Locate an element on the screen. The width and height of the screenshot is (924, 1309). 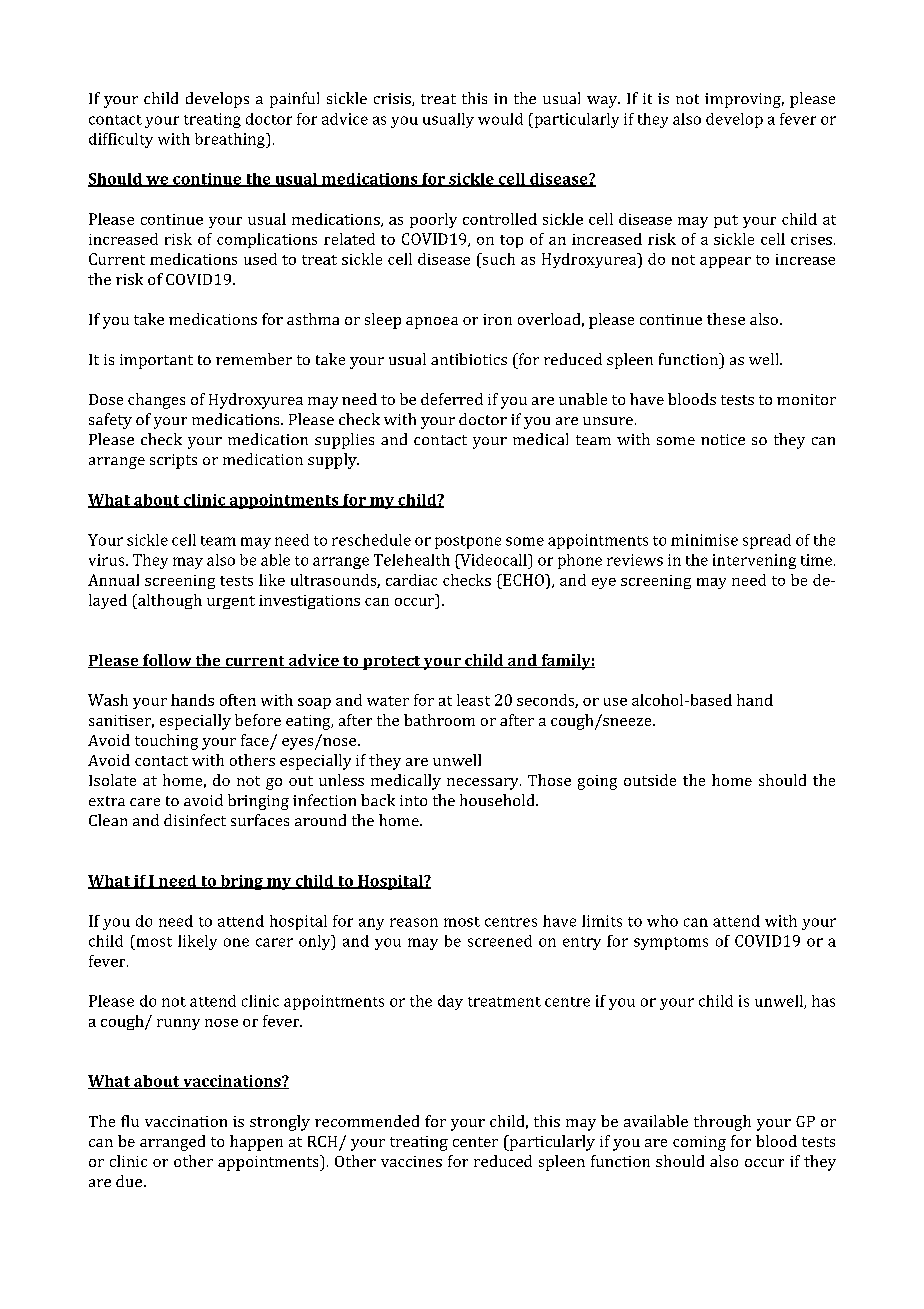
center is located at coordinates (475, 1142).
